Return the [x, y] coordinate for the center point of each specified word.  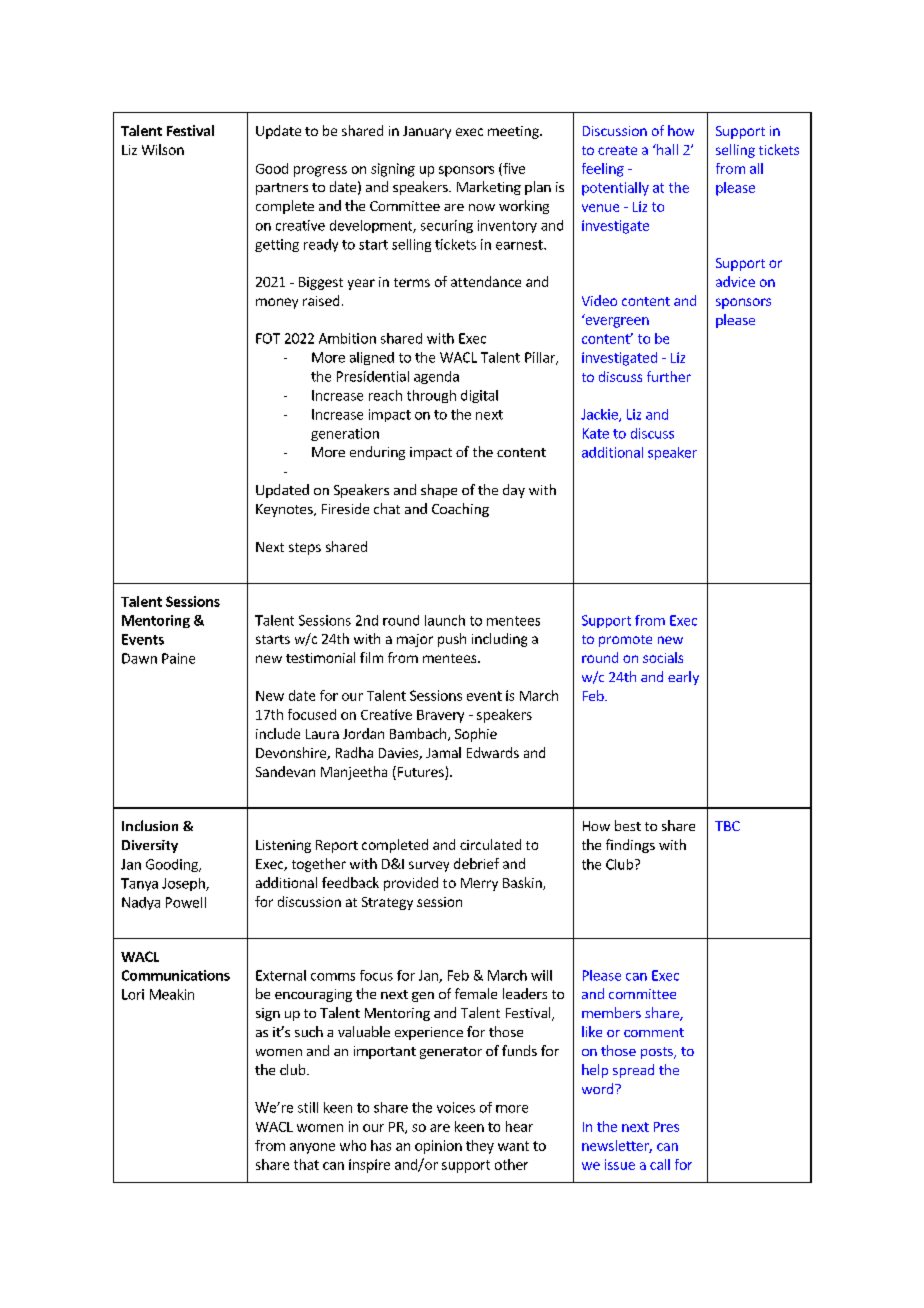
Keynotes [285, 510]
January [427, 132]
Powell [186, 902]
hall [666, 149]
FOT [268, 338]
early [683, 678]
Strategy [387, 903]
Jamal [443, 752]
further [669, 376]
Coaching [460, 510]
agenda [436, 377]
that [306, 1164]
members [611, 1012]
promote [625, 641]
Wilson [163, 149]
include [278, 733]
